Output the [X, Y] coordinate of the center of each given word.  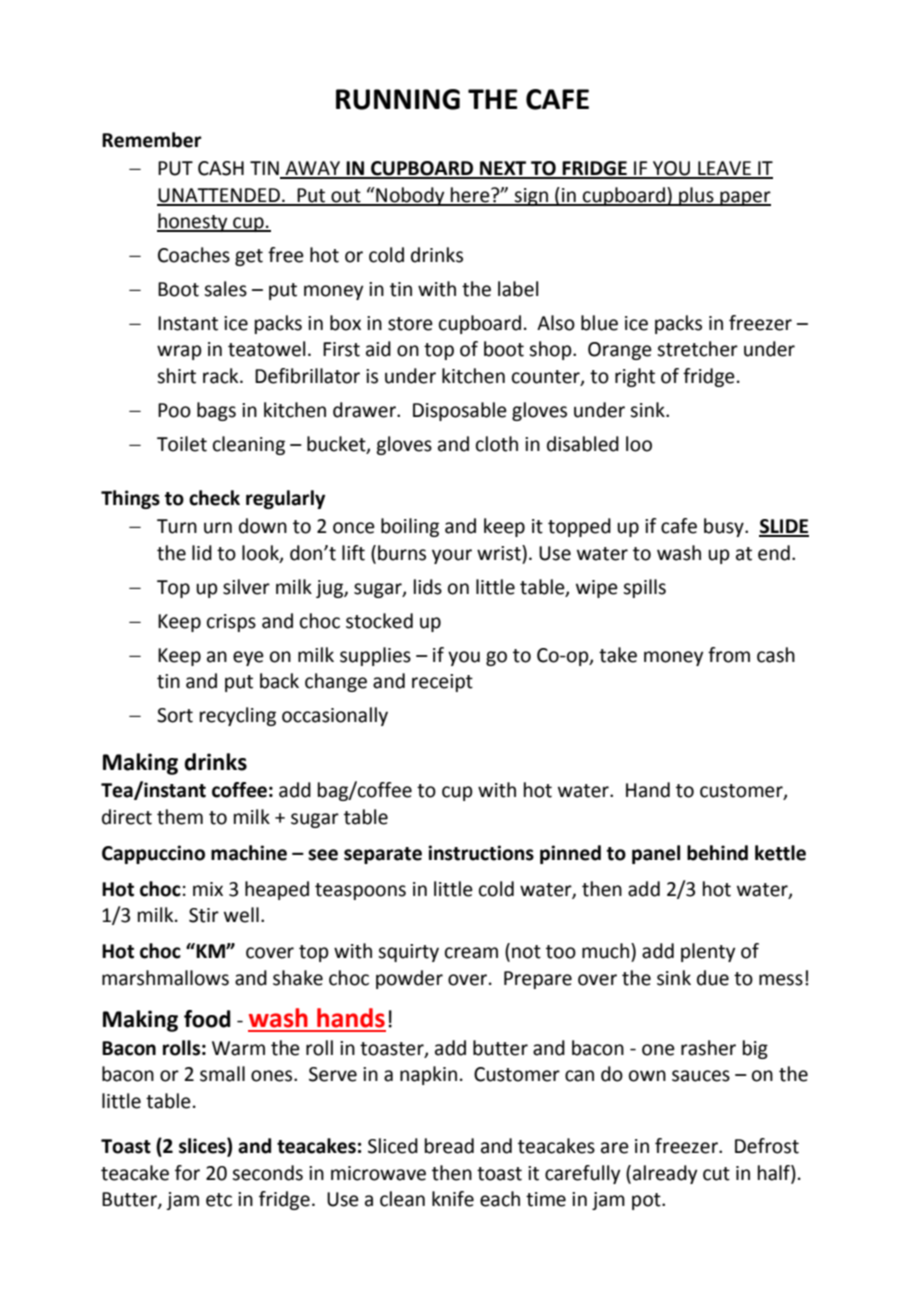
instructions [481, 853]
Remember [152, 140]
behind [717, 853]
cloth [497, 444]
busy [725, 527]
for [187, 1173]
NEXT [503, 169]
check [214, 498]
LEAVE [724, 169]
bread [449, 1146]
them [180, 817]
